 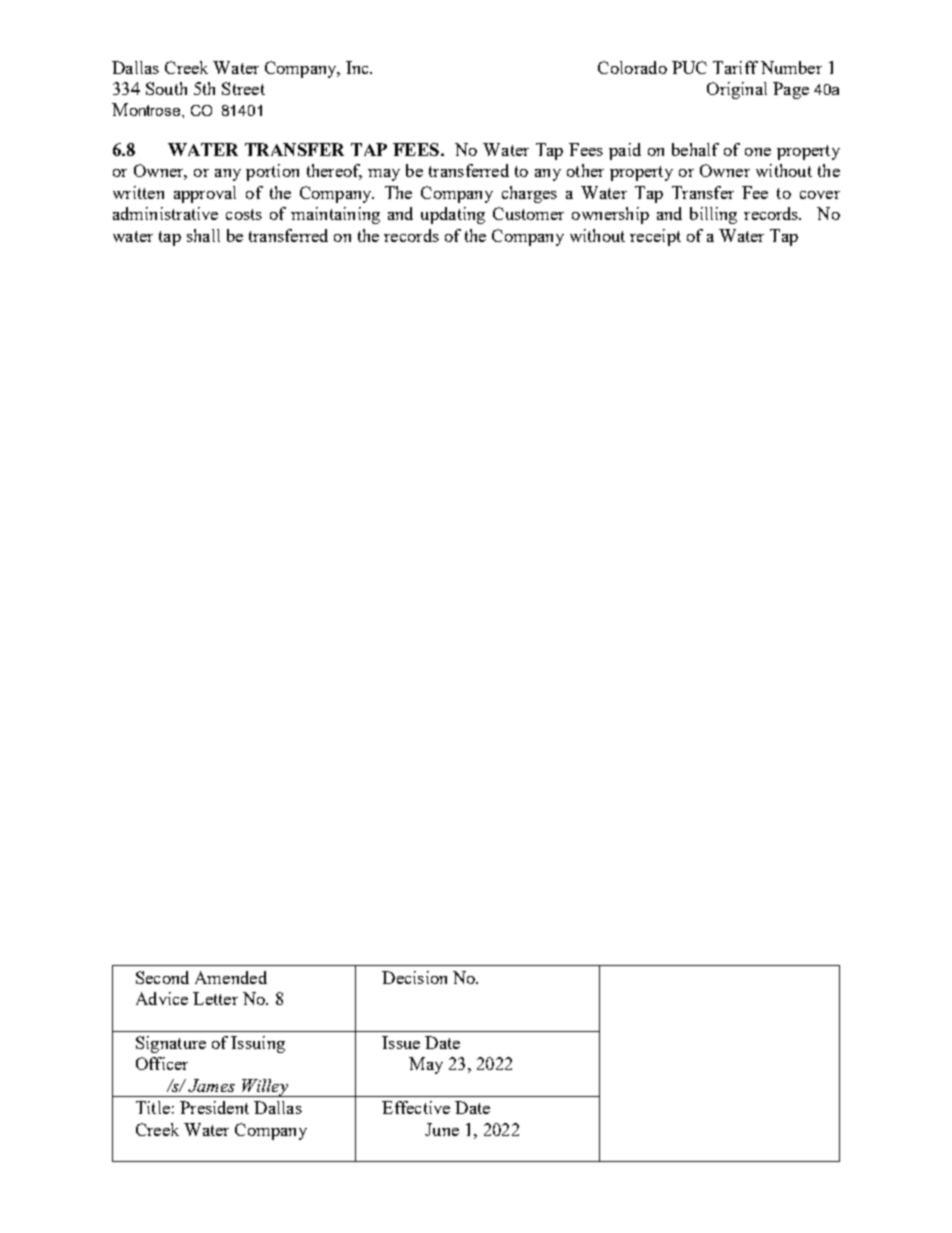 I want to click on Street, so click(x=243, y=88).
